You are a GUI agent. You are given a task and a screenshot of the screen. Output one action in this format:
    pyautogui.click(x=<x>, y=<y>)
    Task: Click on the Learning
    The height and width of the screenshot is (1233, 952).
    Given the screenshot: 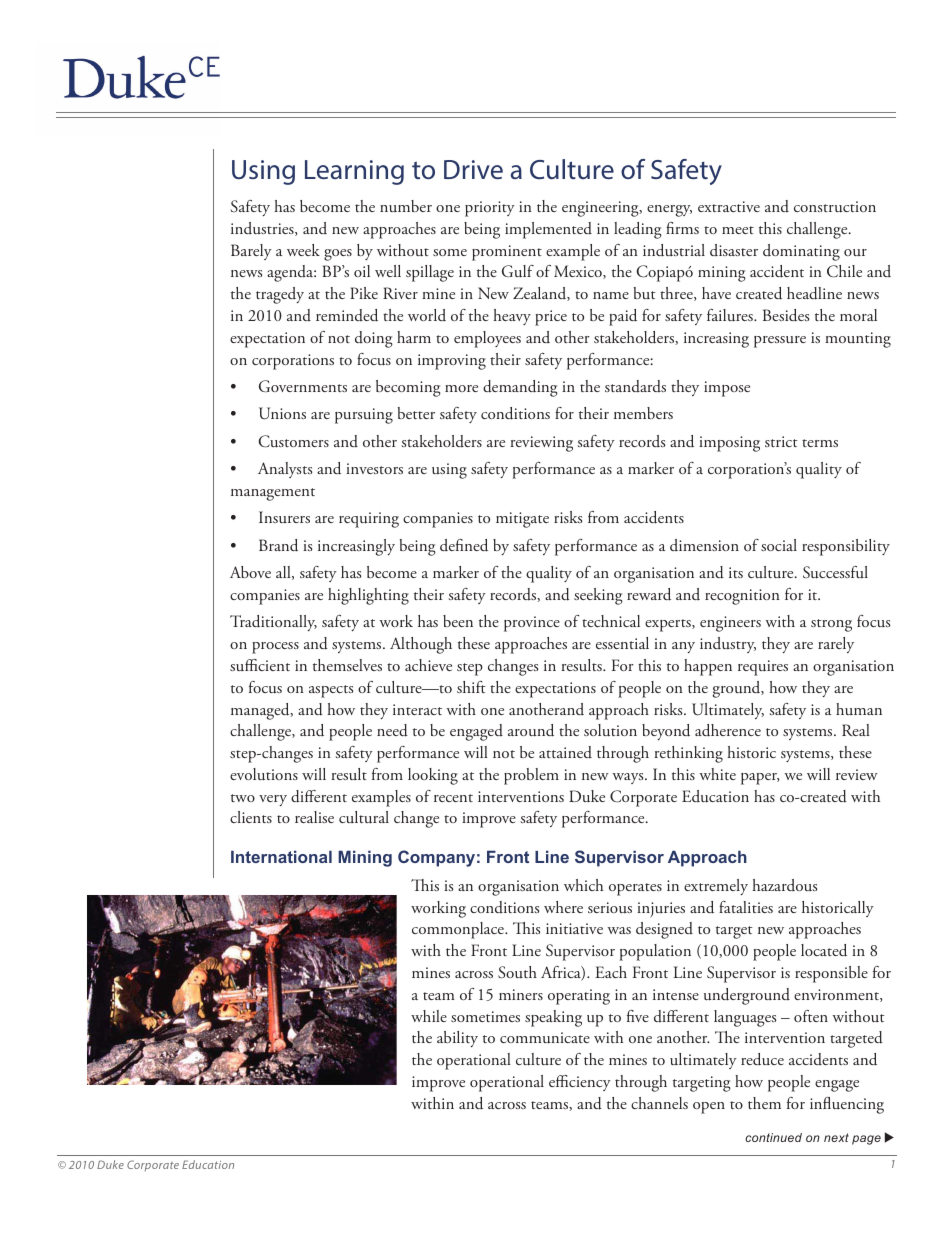 What is the action you would take?
    pyautogui.click(x=354, y=172)
